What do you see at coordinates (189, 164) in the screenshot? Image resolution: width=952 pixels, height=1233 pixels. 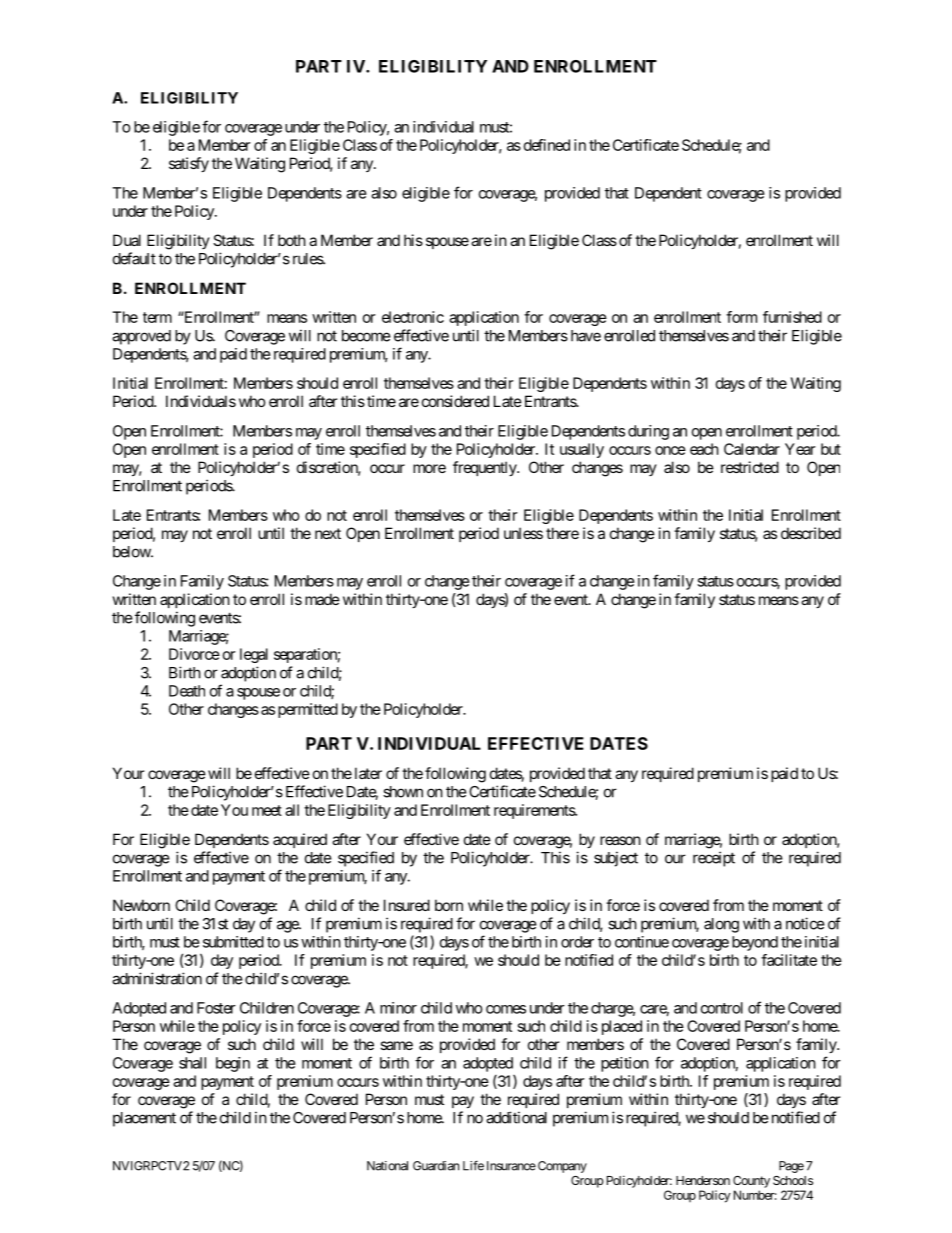 I see `satisfy` at bounding box center [189, 164].
